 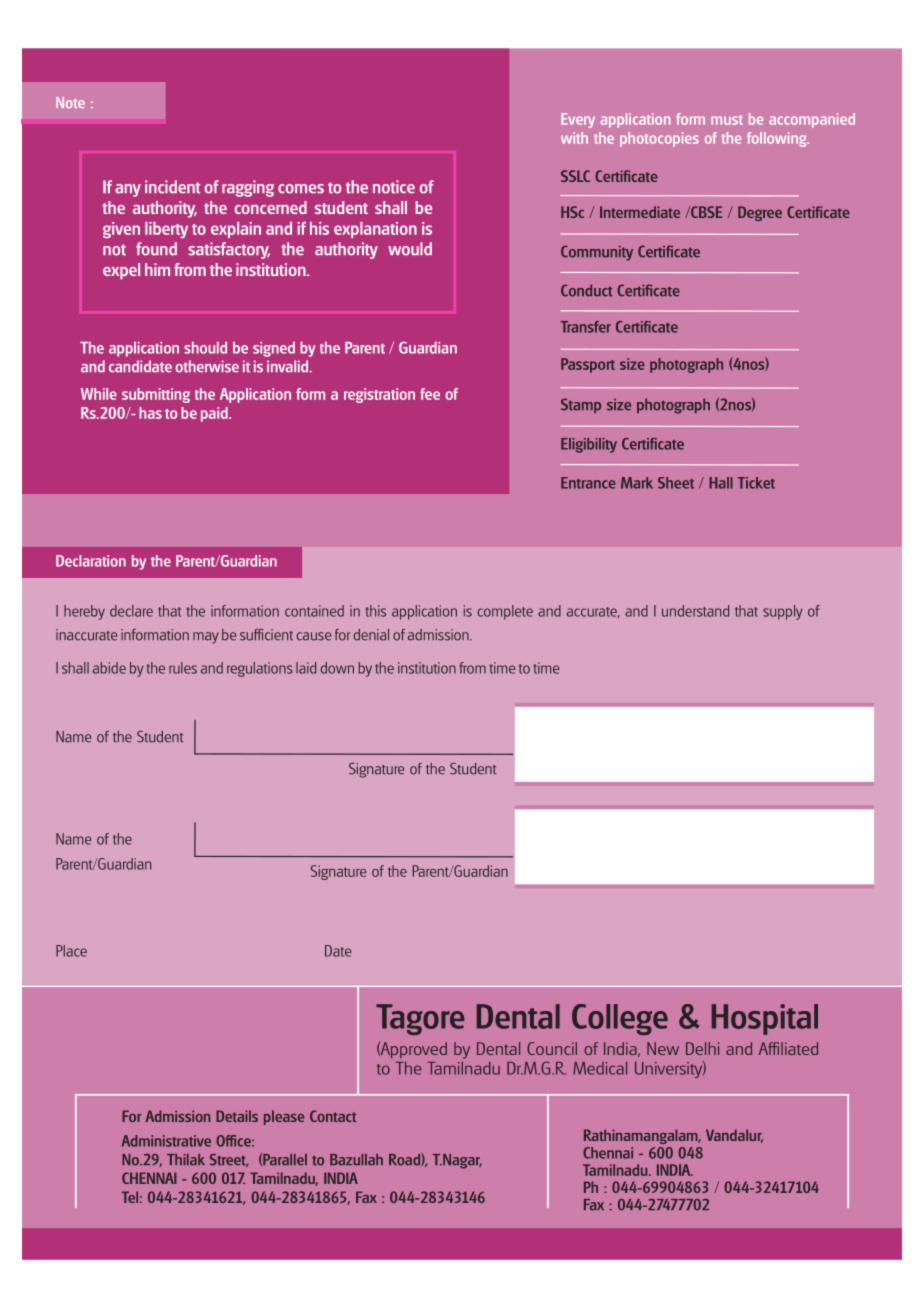 What do you see at coordinates (71, 951) in the page?
I see `Place` at bounding box center [71, 951].
